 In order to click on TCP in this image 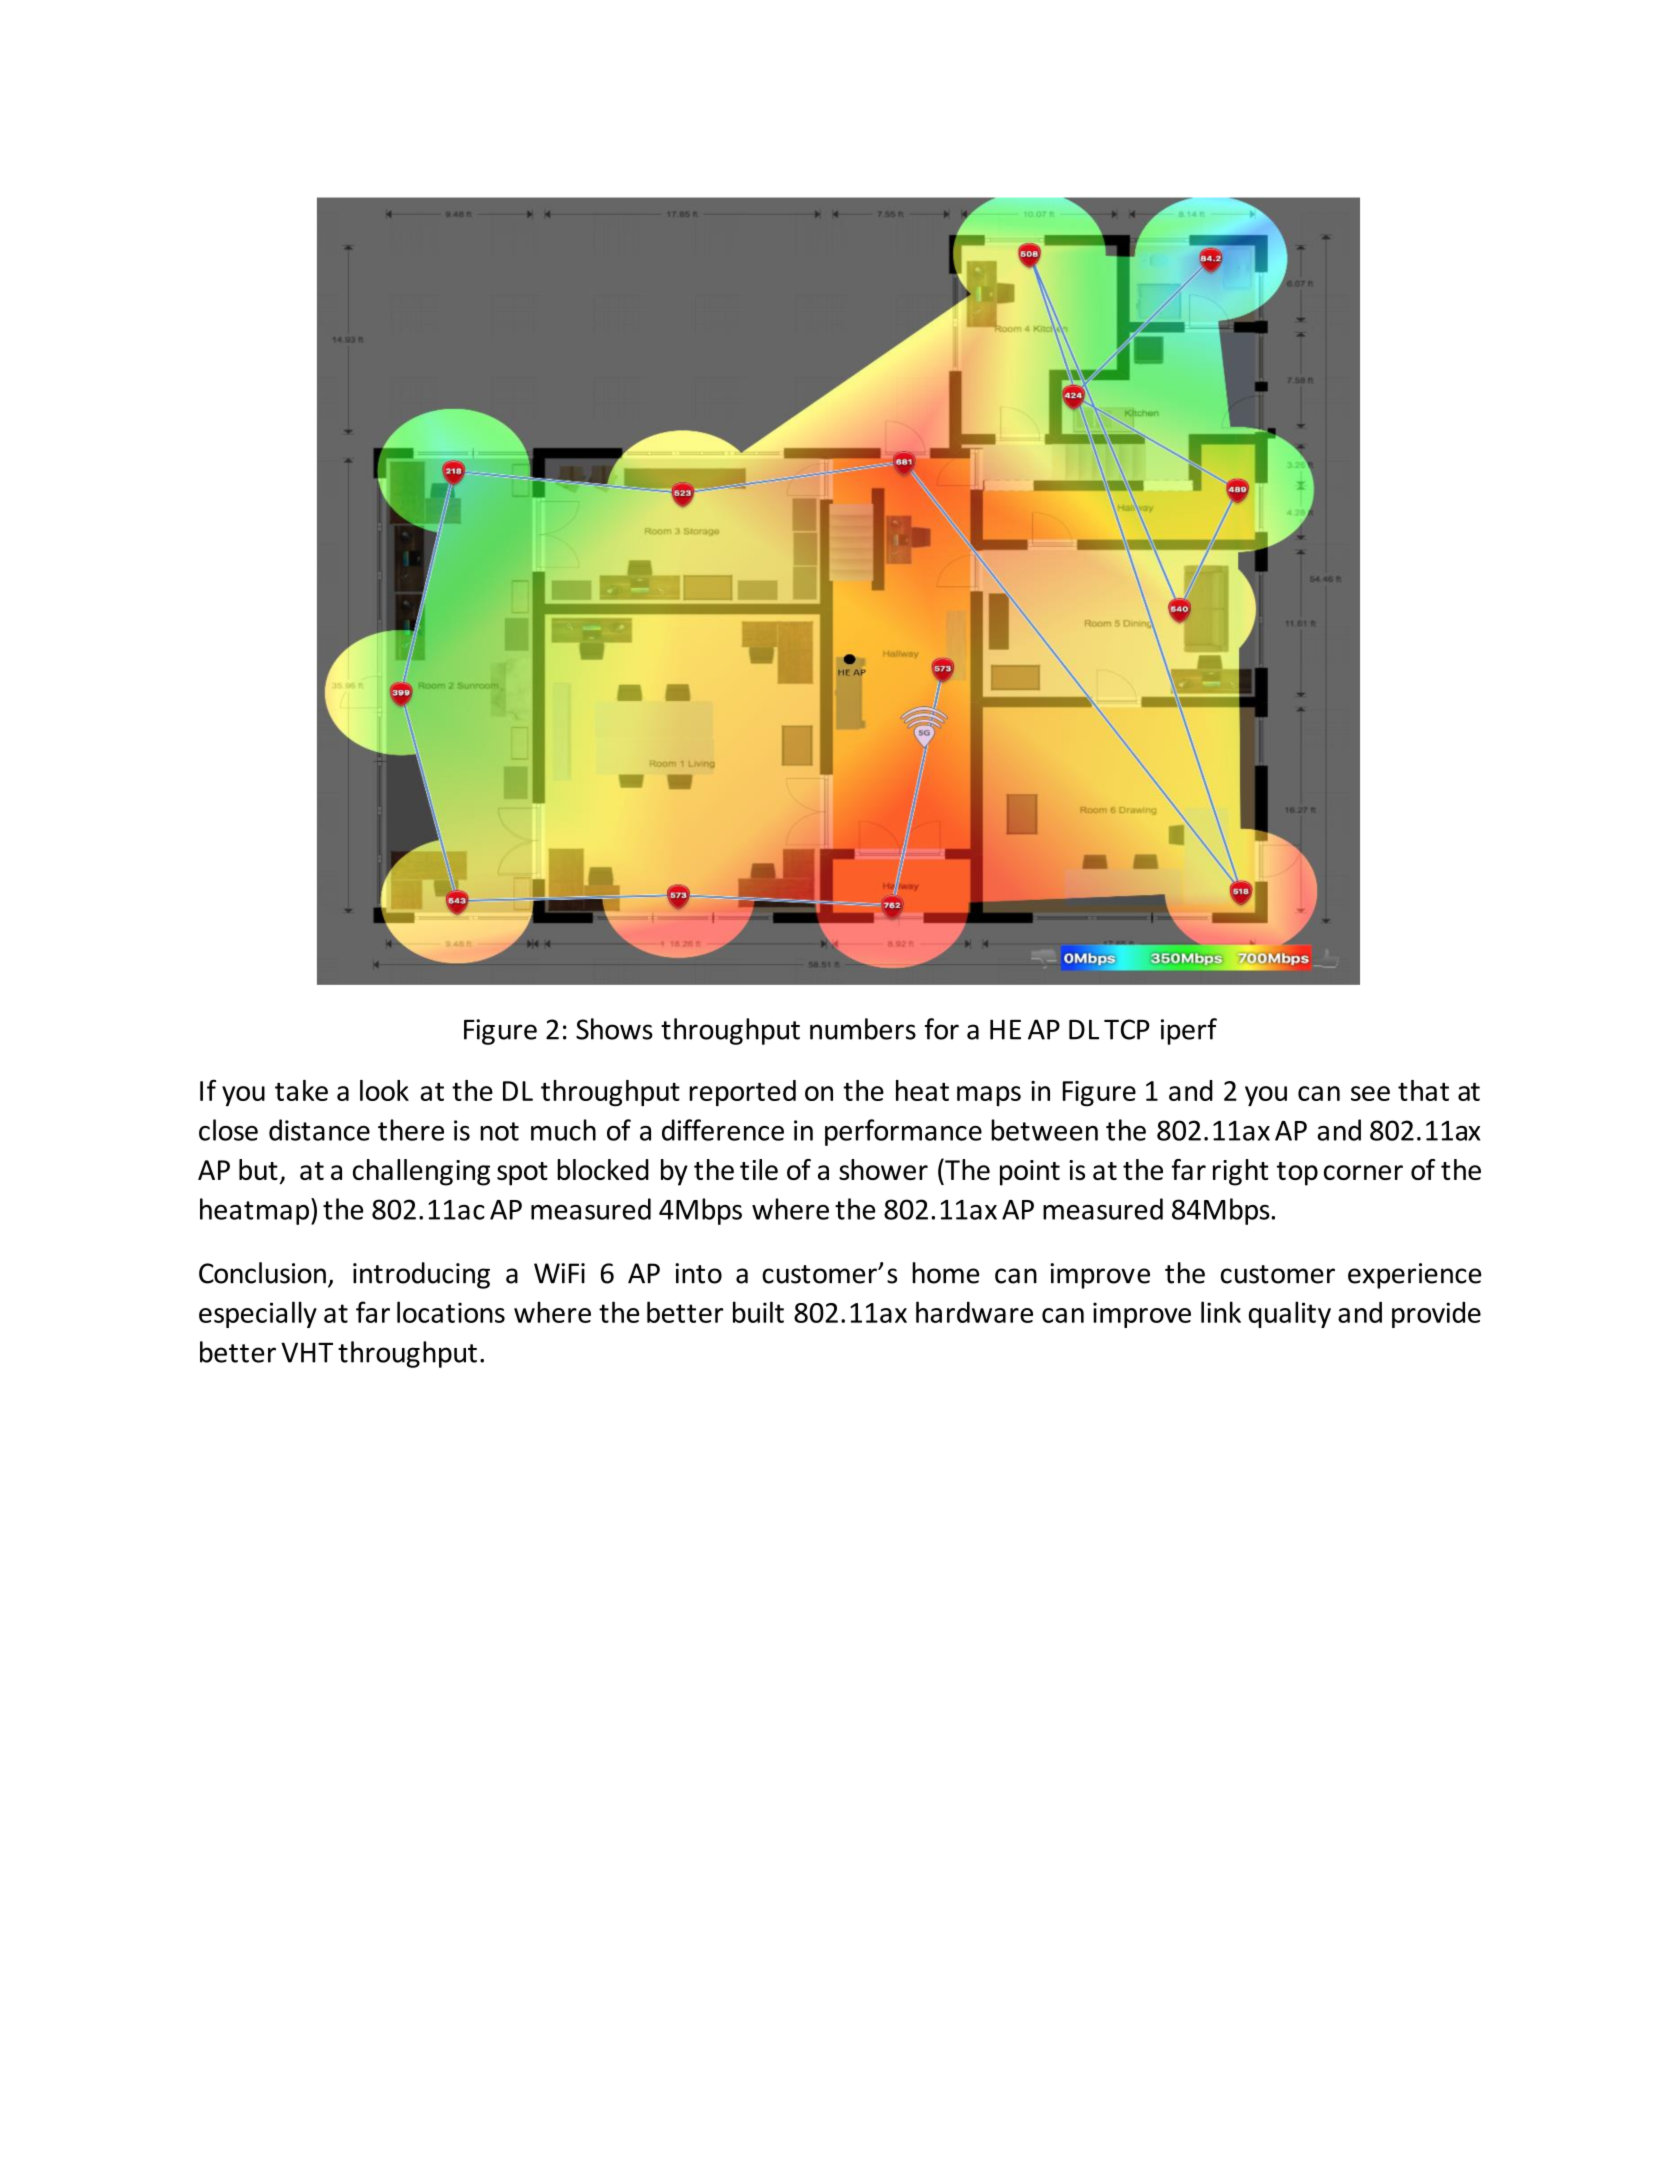, I will do `click(1127, 1029)`.
